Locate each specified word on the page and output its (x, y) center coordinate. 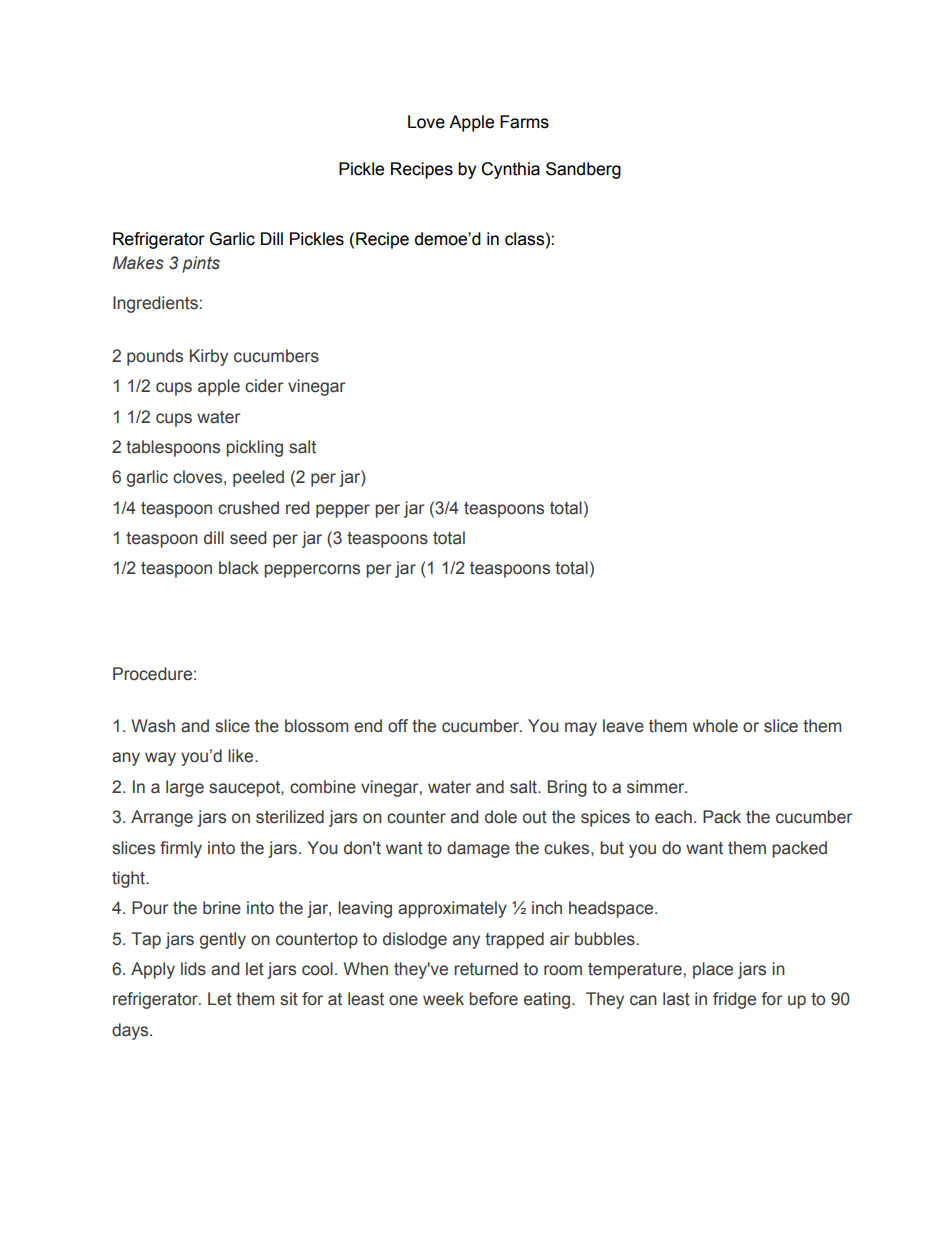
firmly (181, 849)
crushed (248, 508)
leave (623, 726)
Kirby (209, 357)
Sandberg (583, 170)
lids (193, 969)
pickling (254, 448)
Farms (524, 122)
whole (715, 726)
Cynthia (510, 170)
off (398, 726)
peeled (258, 478)
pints (201, 264)
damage (478, 849)
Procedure (152, 674)
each (673, 817)
